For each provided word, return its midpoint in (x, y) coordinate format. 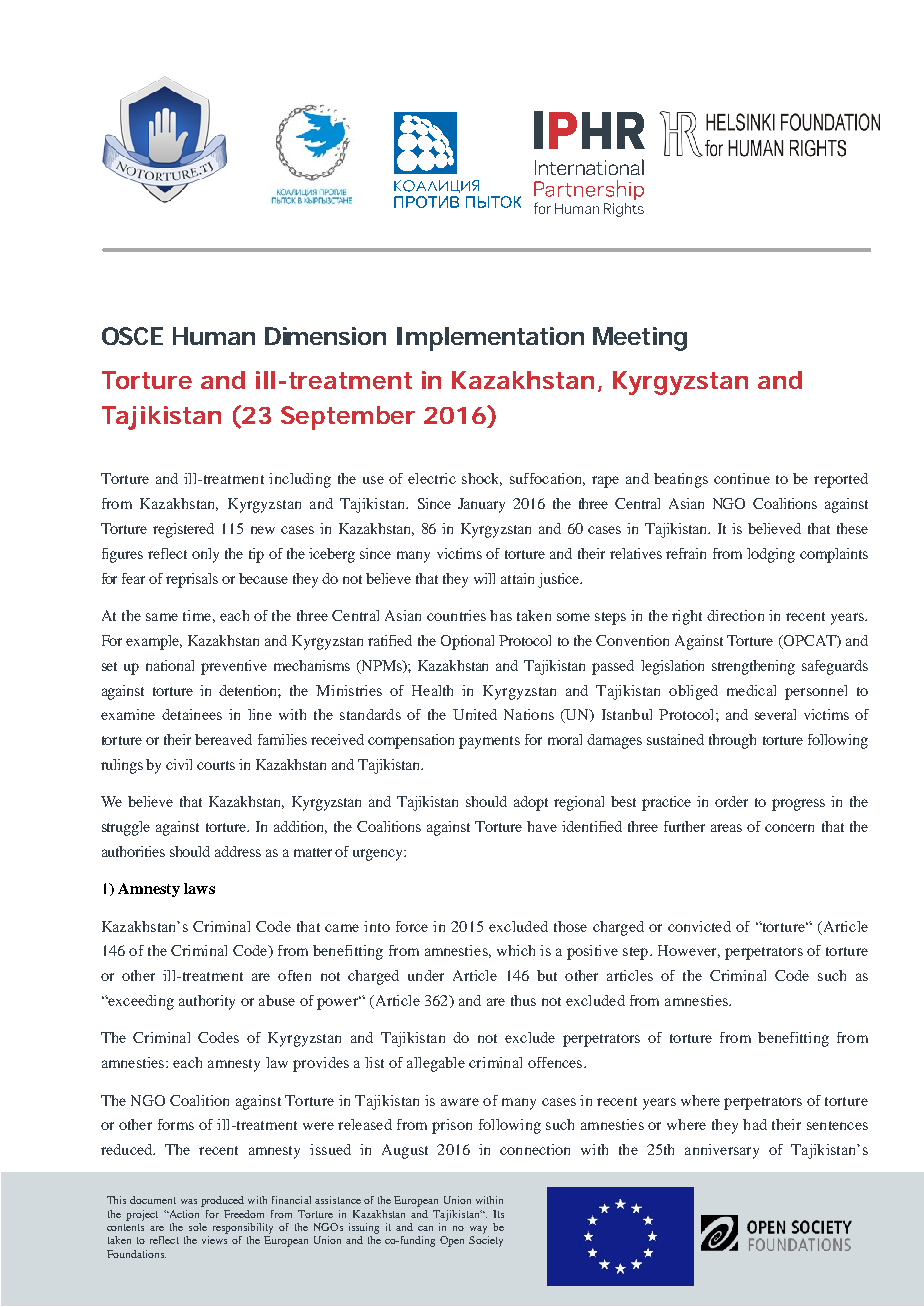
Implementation (490, 339)
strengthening (753, 667)
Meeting (640, 339)
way (478, 1230)
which (516, 950)
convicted (699, 926)
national (170, 665)
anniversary (722, 1151)
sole (198, 1227)
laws (199, 888)
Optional (467, 642)
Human (214, 336)
